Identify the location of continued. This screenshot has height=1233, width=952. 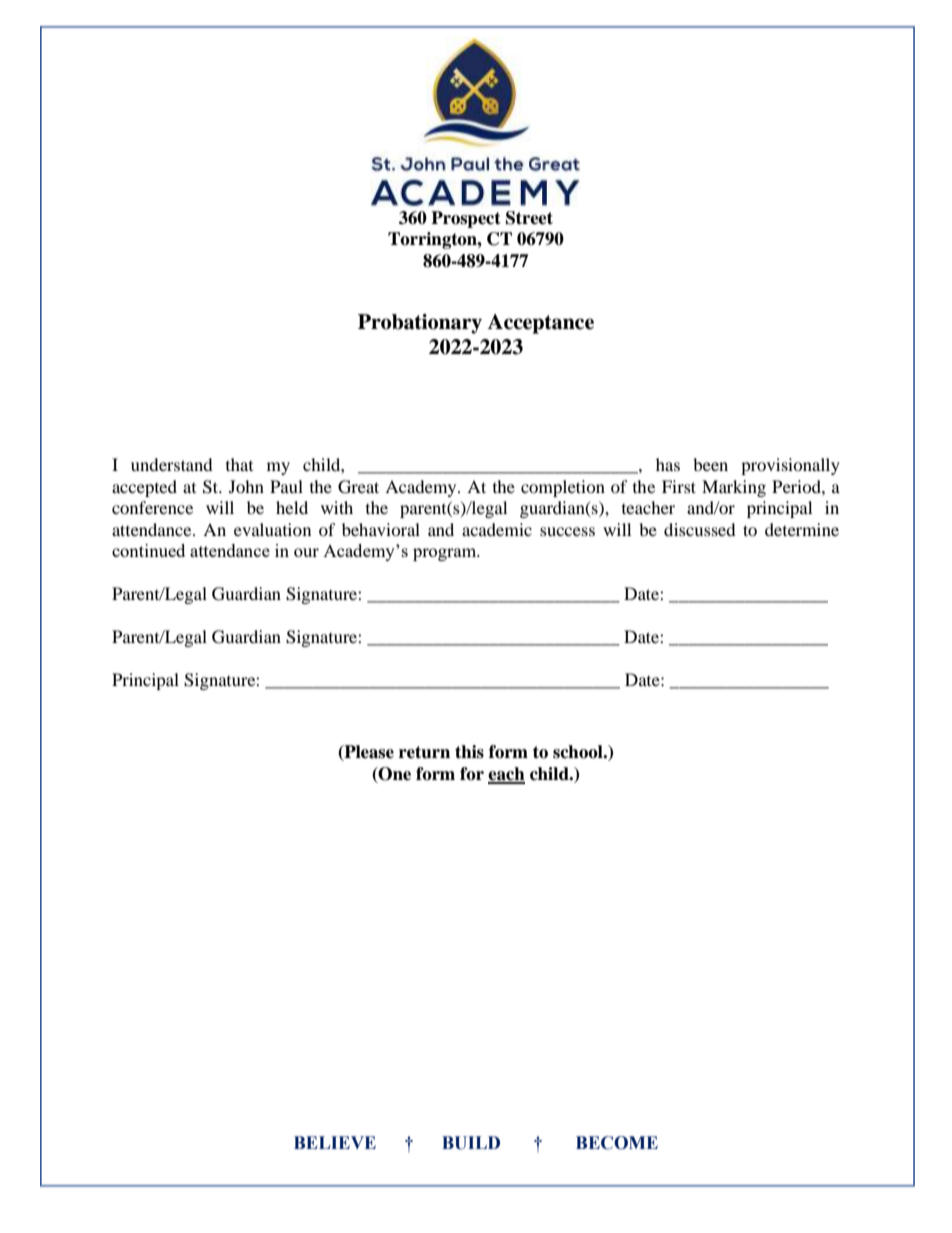
(148, 550).
